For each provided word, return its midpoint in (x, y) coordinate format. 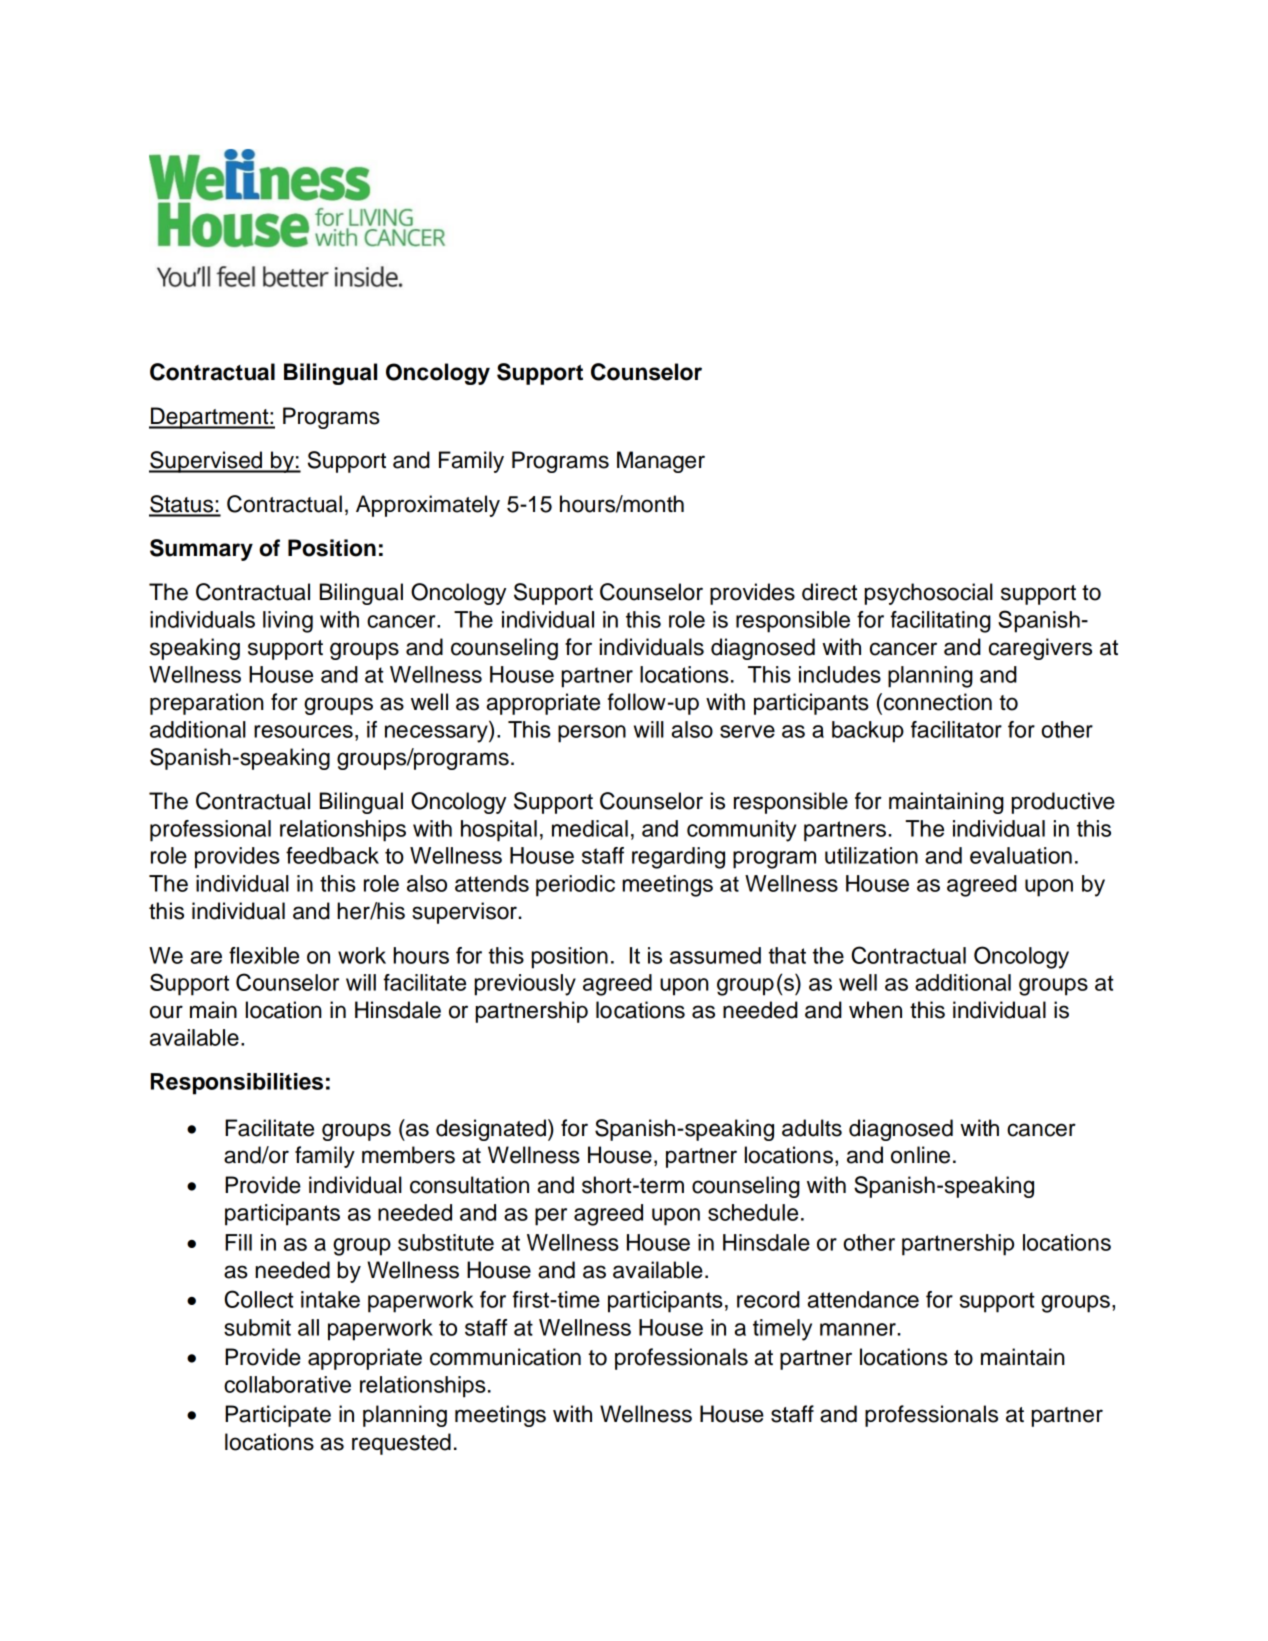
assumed (715, 955)
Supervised (206, 462)
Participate (278, 1416)
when (875, 1010)
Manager (661, 462)
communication (505, 1357)
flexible (264, 955)
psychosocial (929, 594)
